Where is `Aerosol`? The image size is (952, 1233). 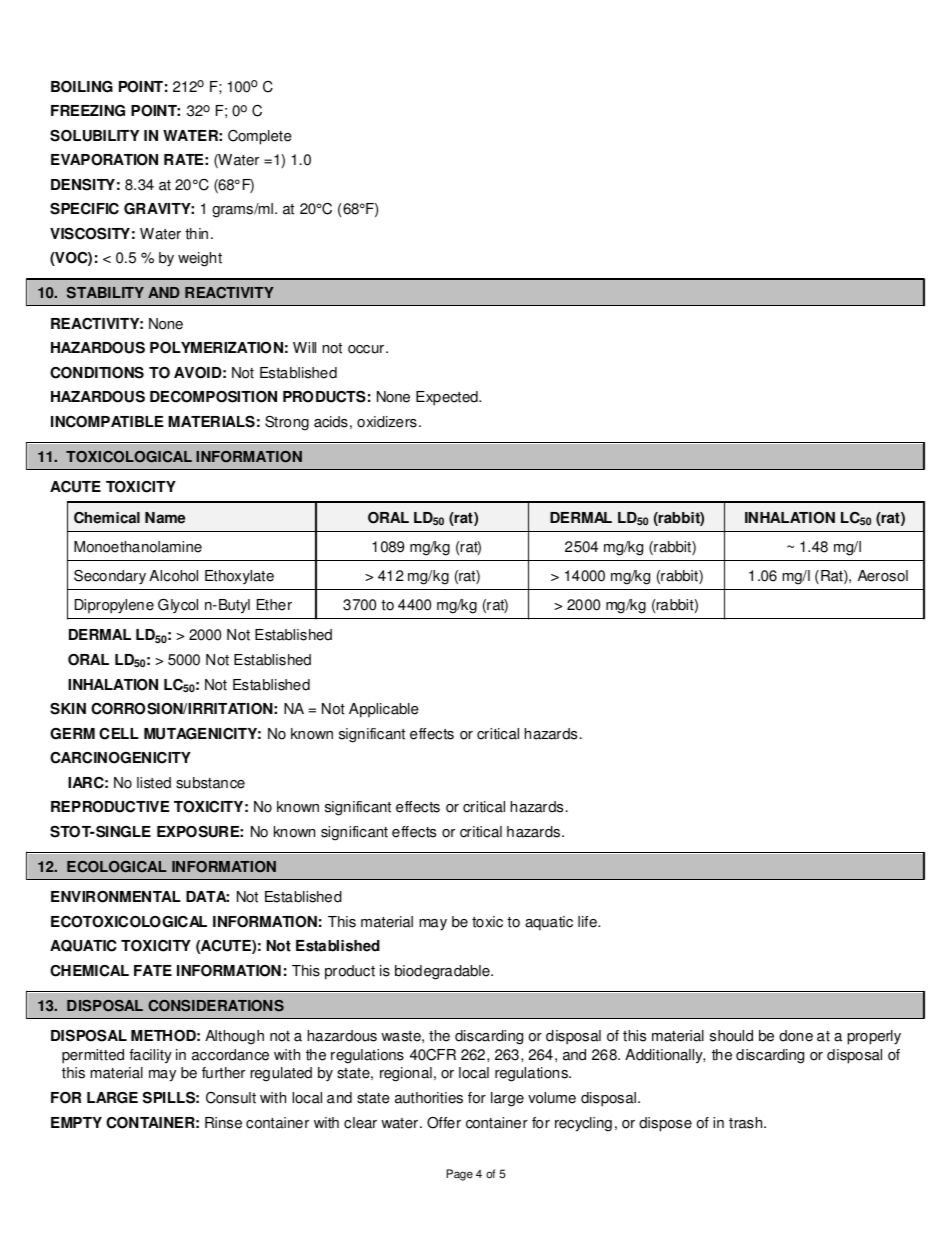 Aerosol is located at coordinates (883, 576).
